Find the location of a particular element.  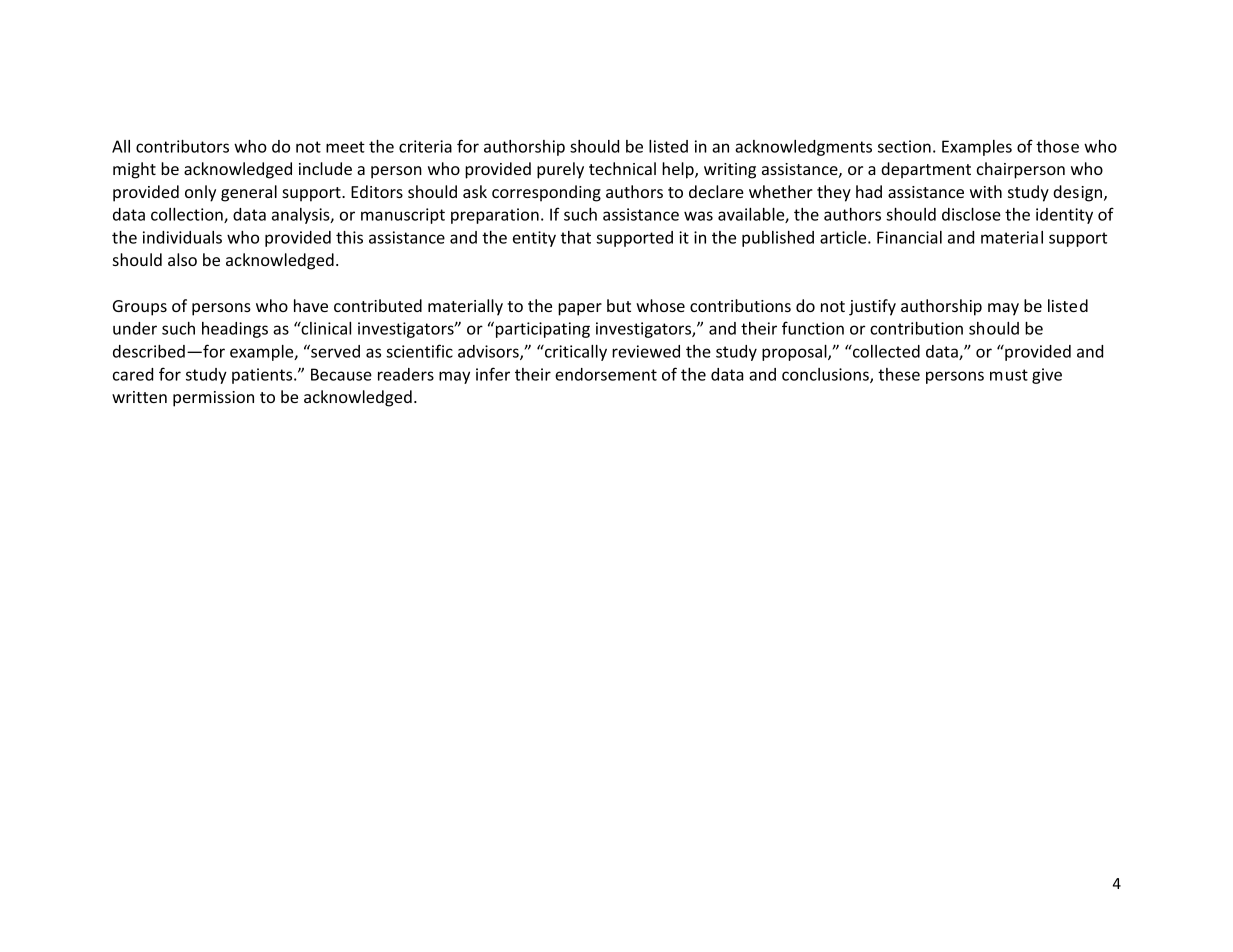

reviewed is located at coordinates (646, 351).
